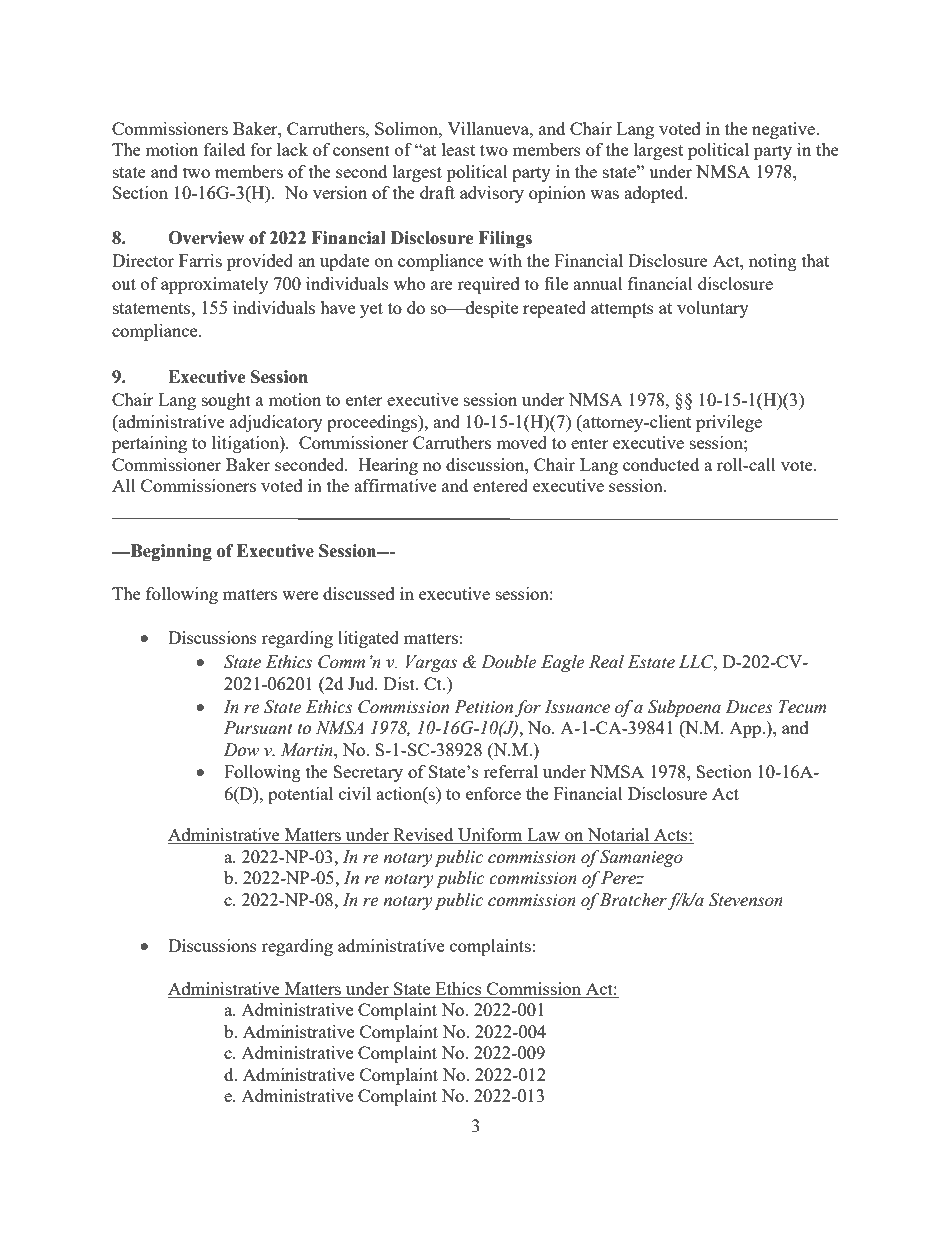 The image size is (952, 1233). I want to click on negative, so click(784, 130).
